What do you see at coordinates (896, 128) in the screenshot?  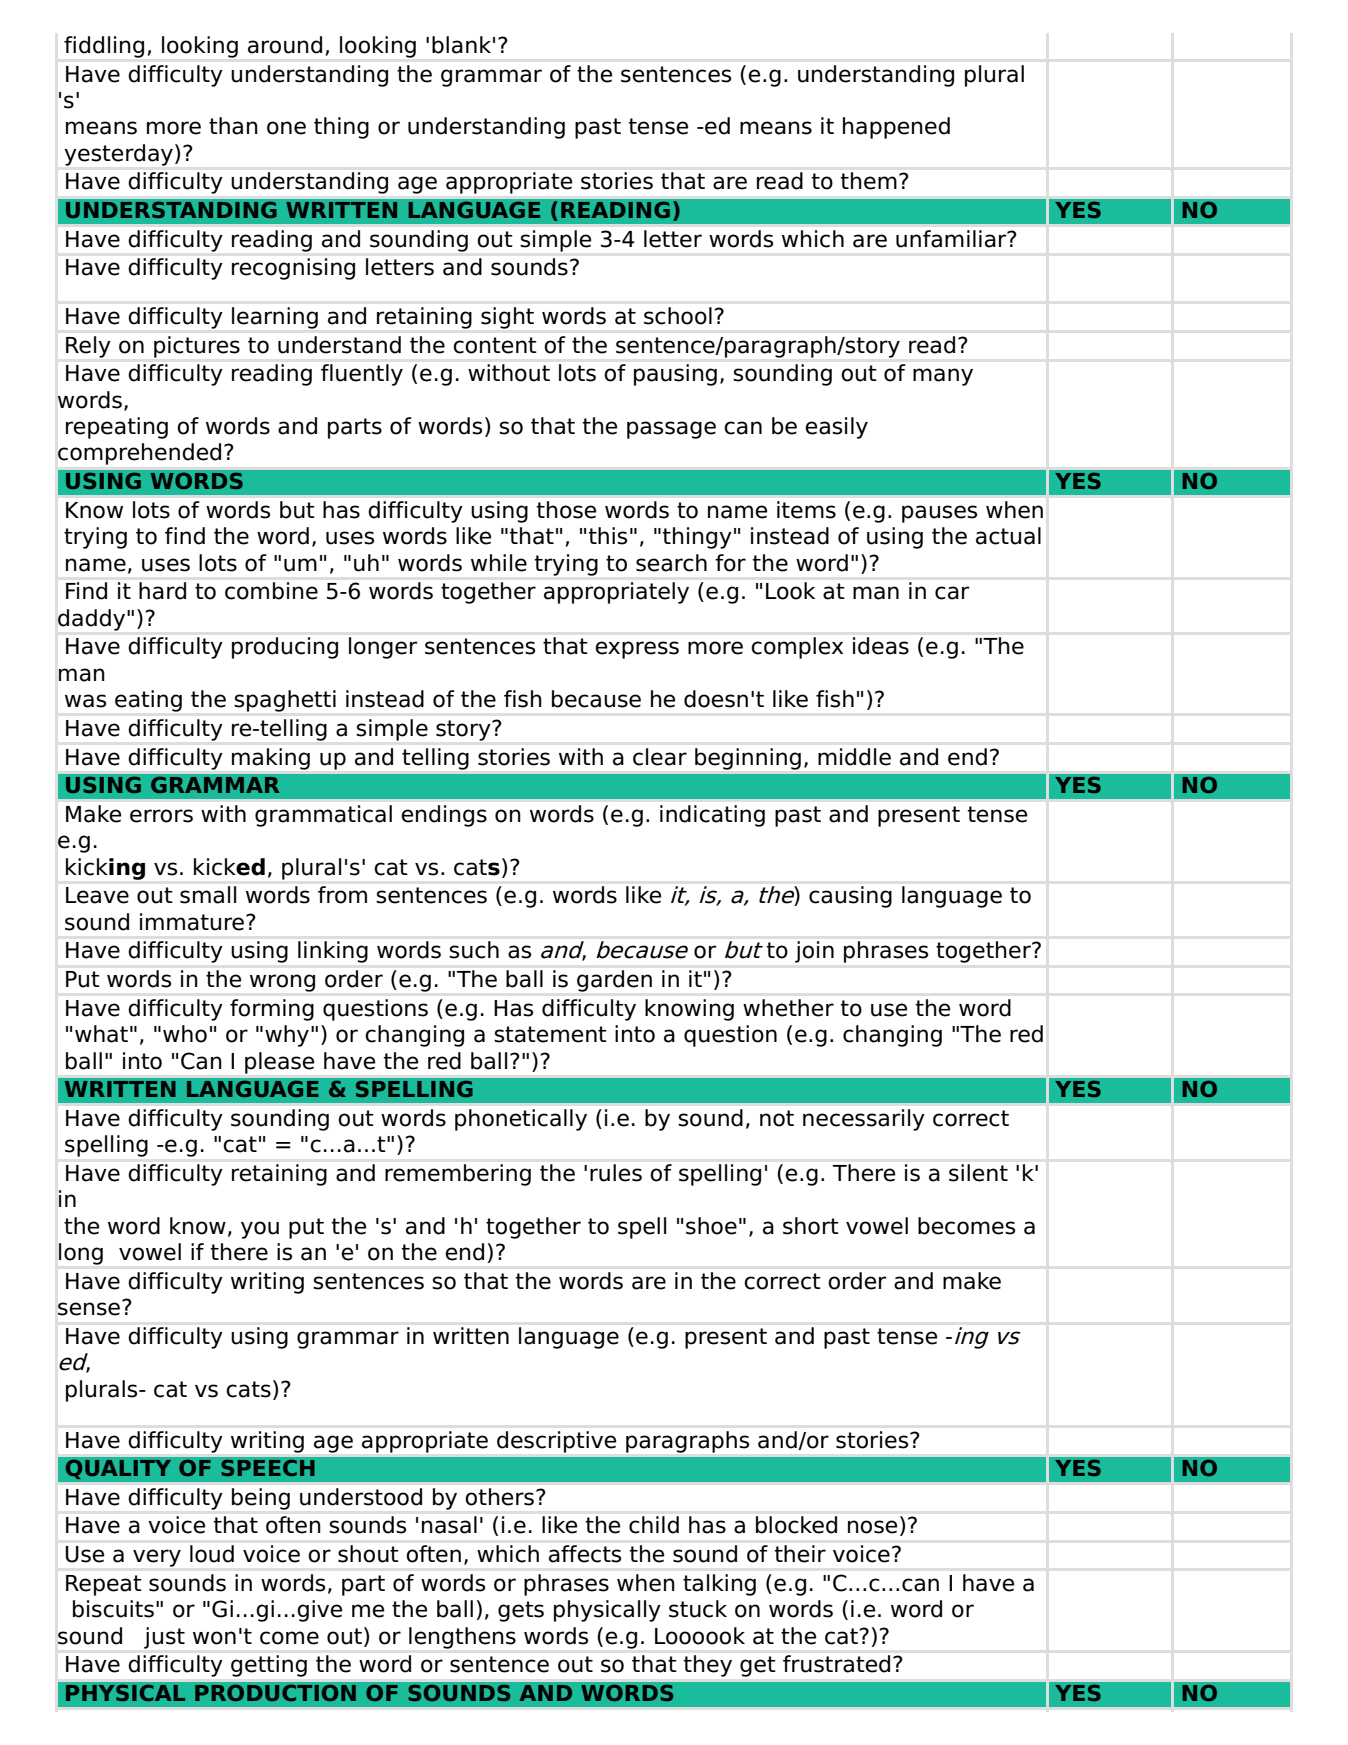 I see `happened` at bounding box center [896, 128].
